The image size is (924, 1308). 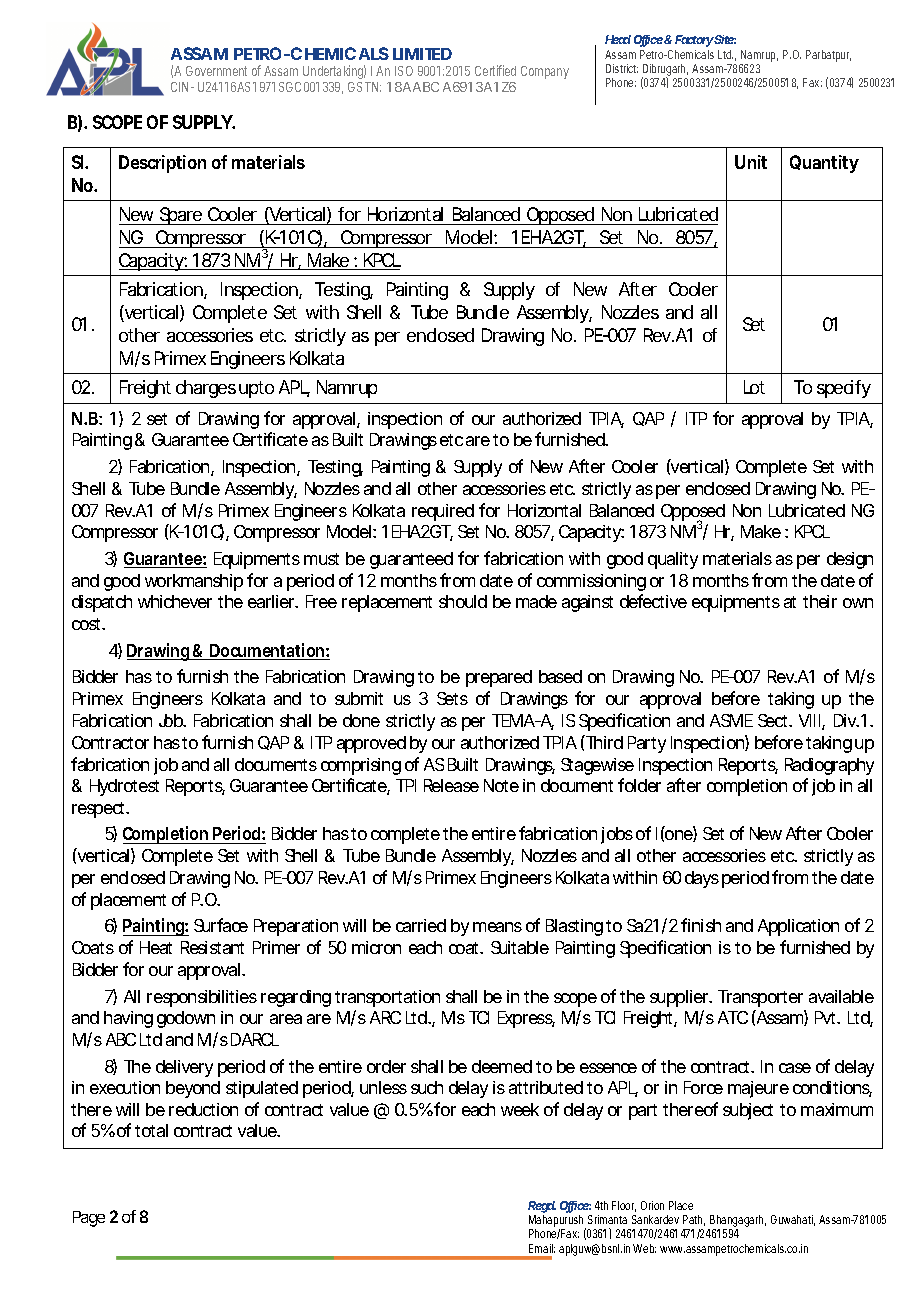 What do you see at coordinates (89, 1219) in the image?
I see `Page` at bounding box center [89, 1219].
